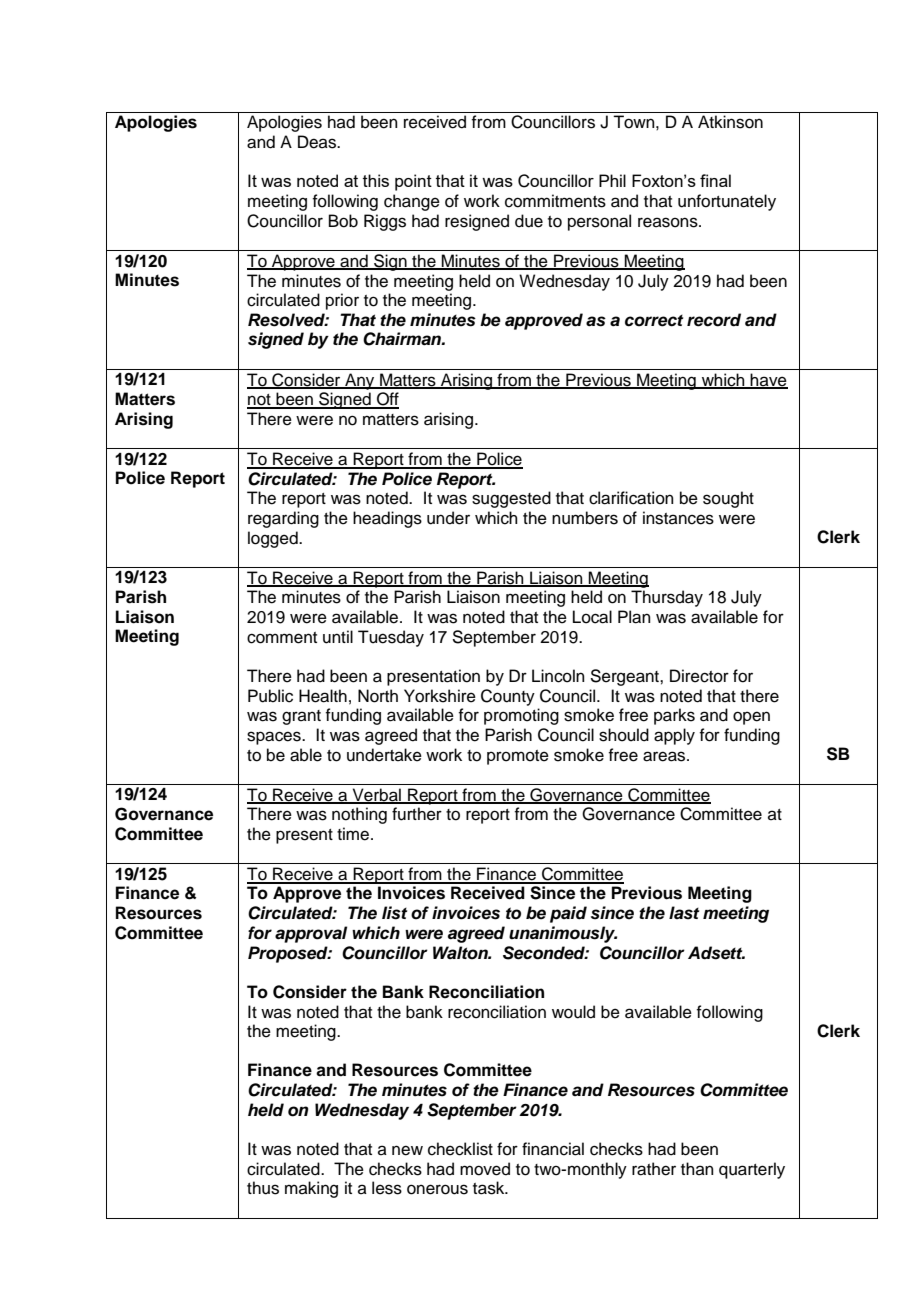 The image size is (924, 1308). I want to click on County, so click(508, 697).
